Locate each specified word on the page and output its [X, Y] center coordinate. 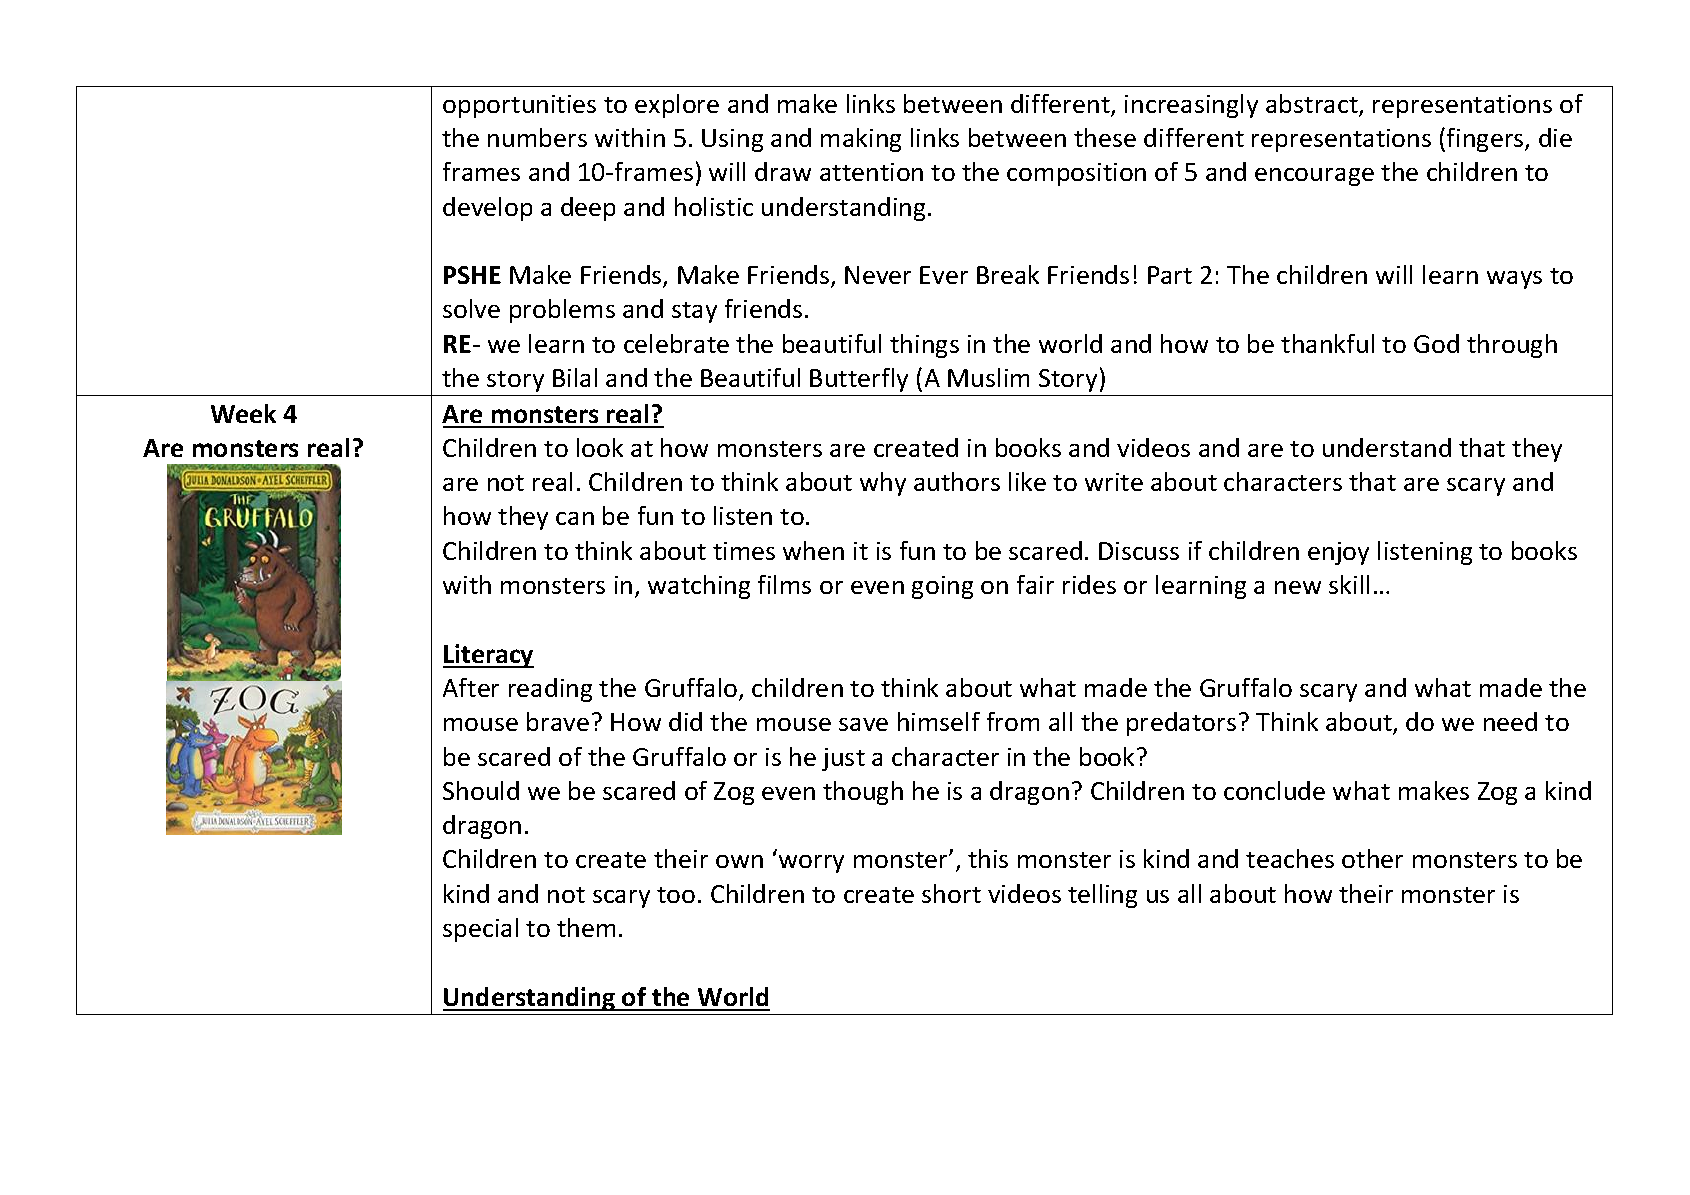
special [480, 930]
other [1372, 858]
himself [939, 721]
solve [471, 308]
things [924, 346]
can [575, 518]
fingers [1486, 140]
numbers [537, 137]
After [471, 687]
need [1510, 721]
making [861, 140]
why [883, 484]
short [951, 893]
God [1436, 343]
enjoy [1338, 553]
